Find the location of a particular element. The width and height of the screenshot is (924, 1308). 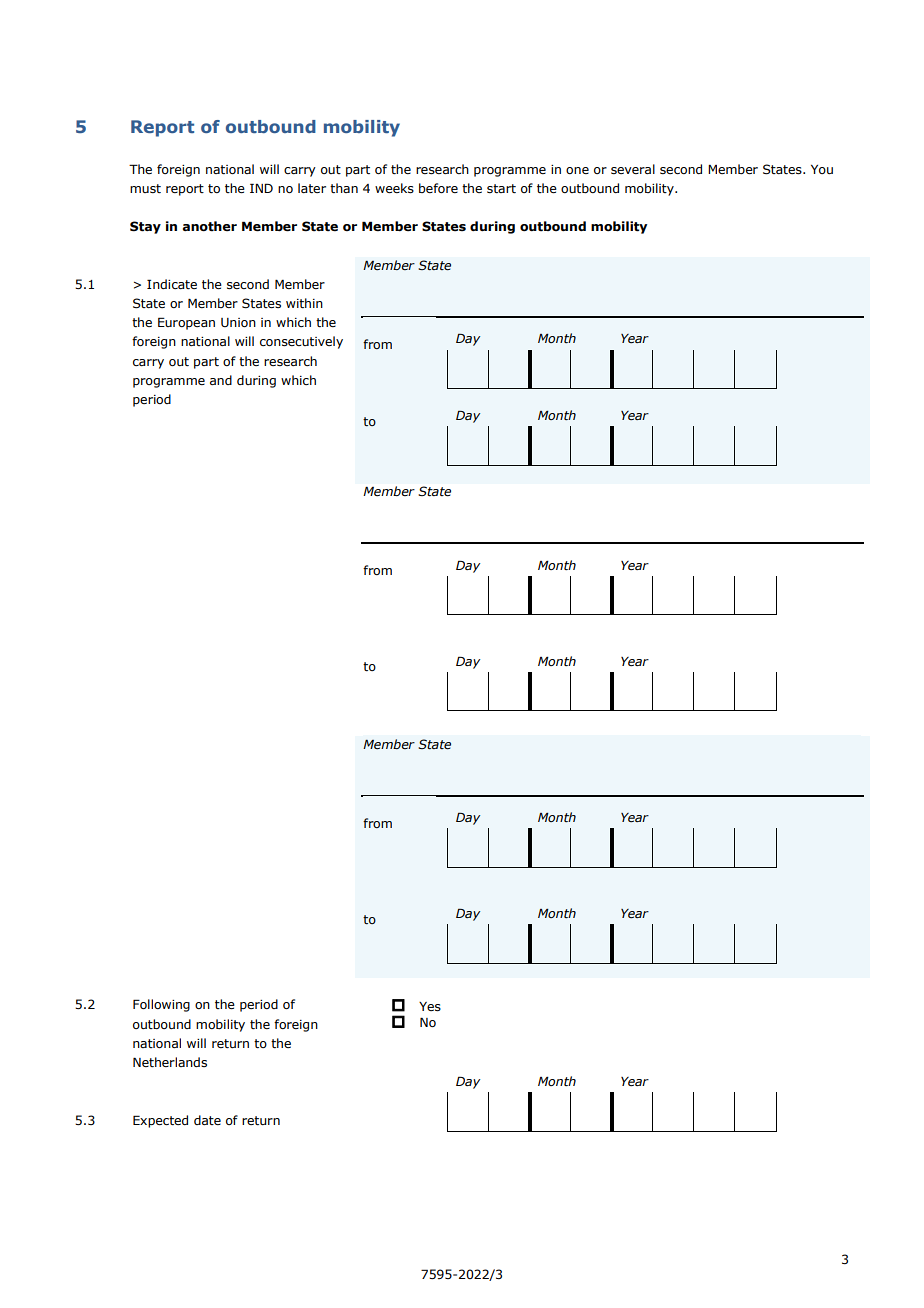

Yes is located at coordinates (430, 1007).
